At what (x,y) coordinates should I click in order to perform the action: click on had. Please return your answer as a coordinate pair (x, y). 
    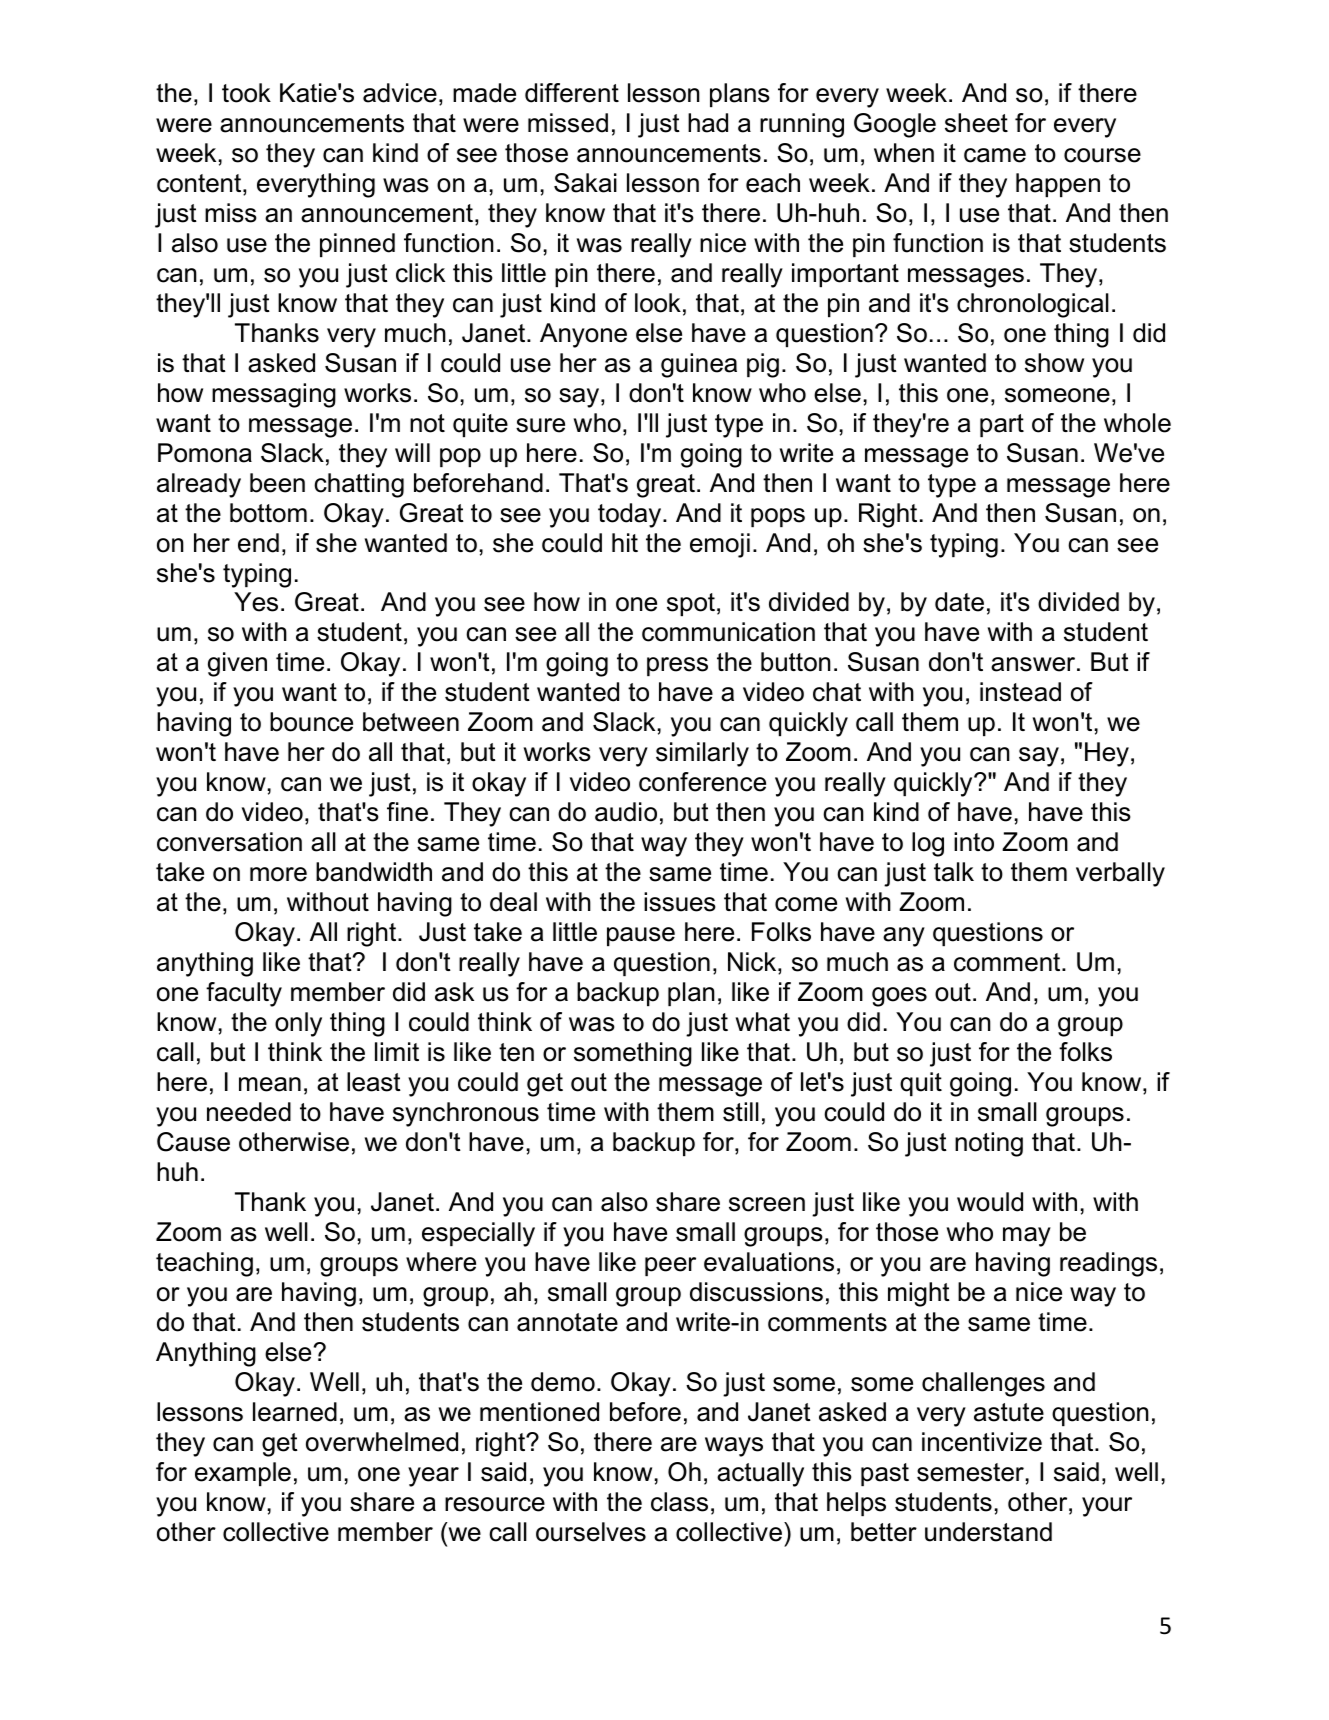
    Looking at the image, I should click on (708, 123).
